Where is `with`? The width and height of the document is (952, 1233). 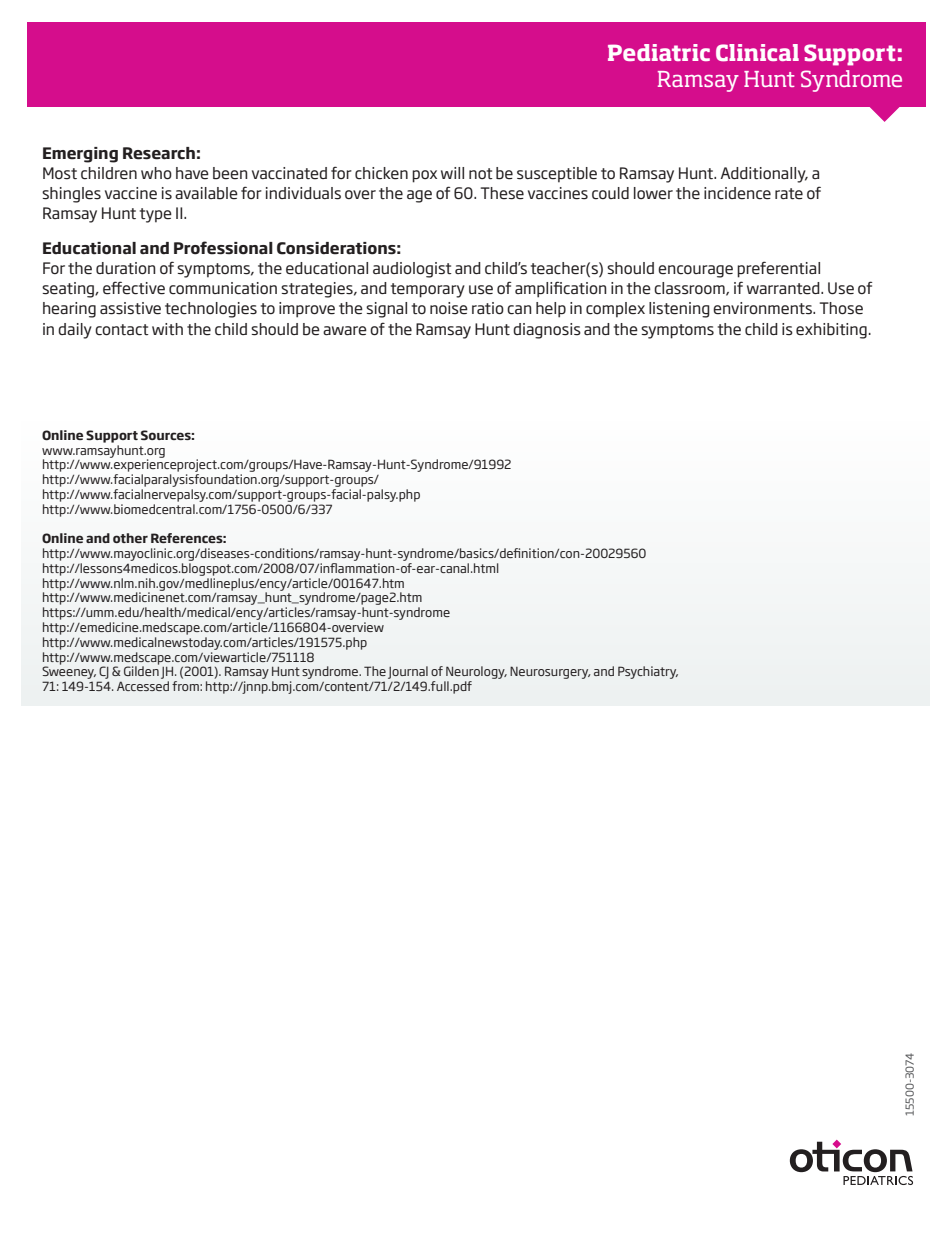 with is located at coordinates (167, 329).
